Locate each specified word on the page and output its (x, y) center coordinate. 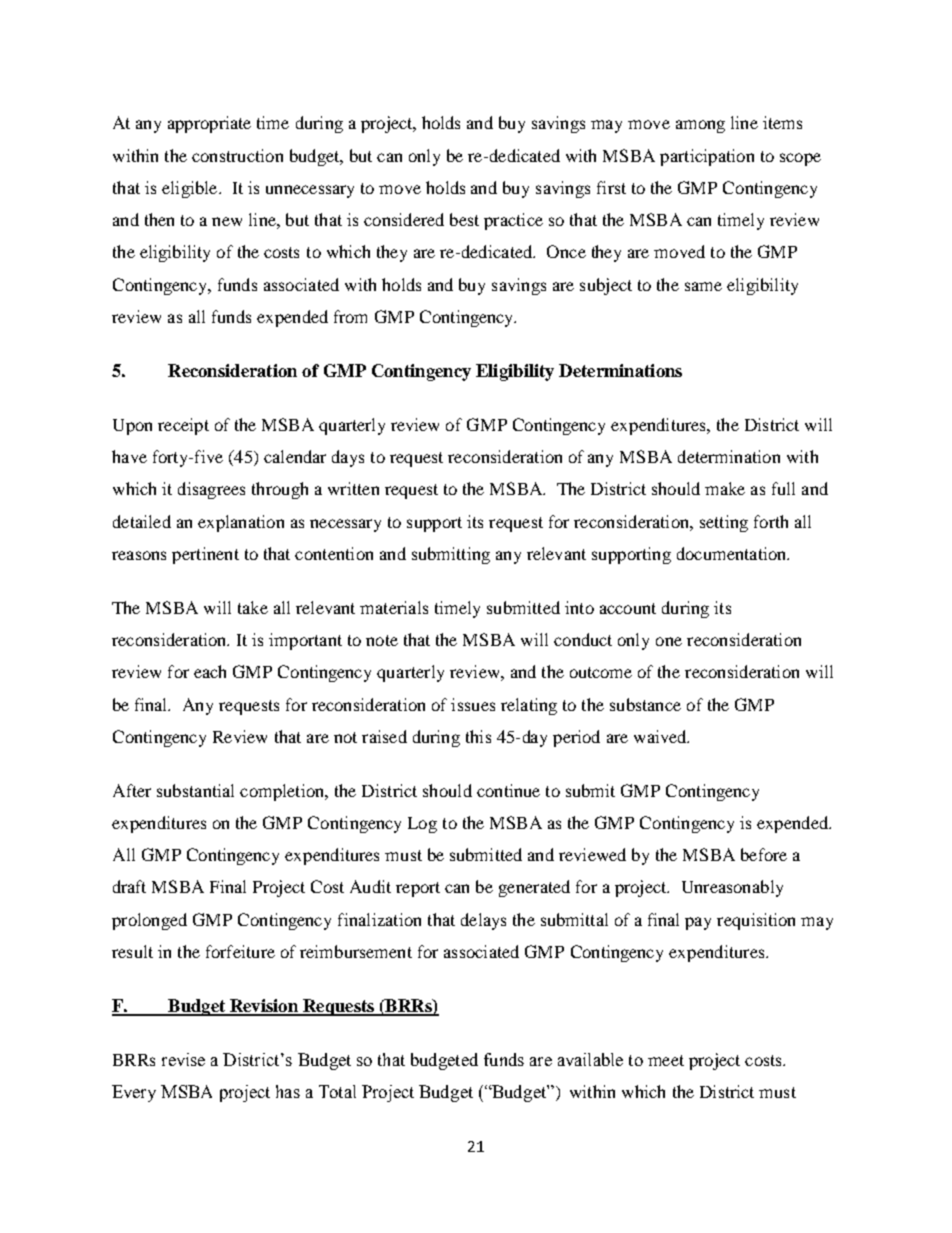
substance (645, 704)
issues (473, 704)
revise (183, 1059)
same (703, 286)
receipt (183, 426)
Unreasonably (732, 888)
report (418, 889)
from (350, 316)
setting (724, 523)
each (210, 671)
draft (129, 886)
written (353, 488)
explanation (241, 523)
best (464, 219)
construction (237, 155)
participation (707, 157)
